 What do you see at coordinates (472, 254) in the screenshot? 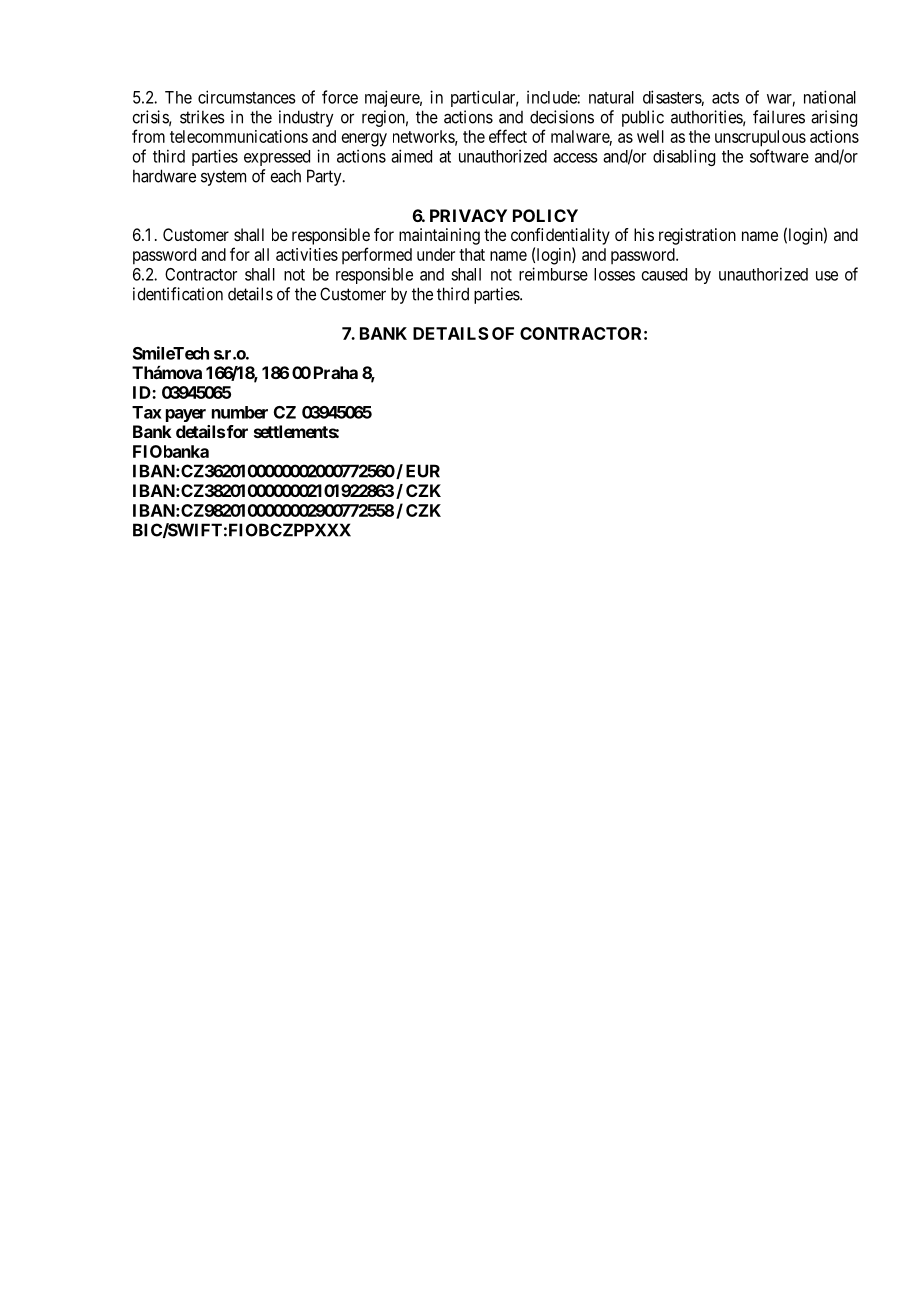
I see `that` at bounding box center [472, 254].
